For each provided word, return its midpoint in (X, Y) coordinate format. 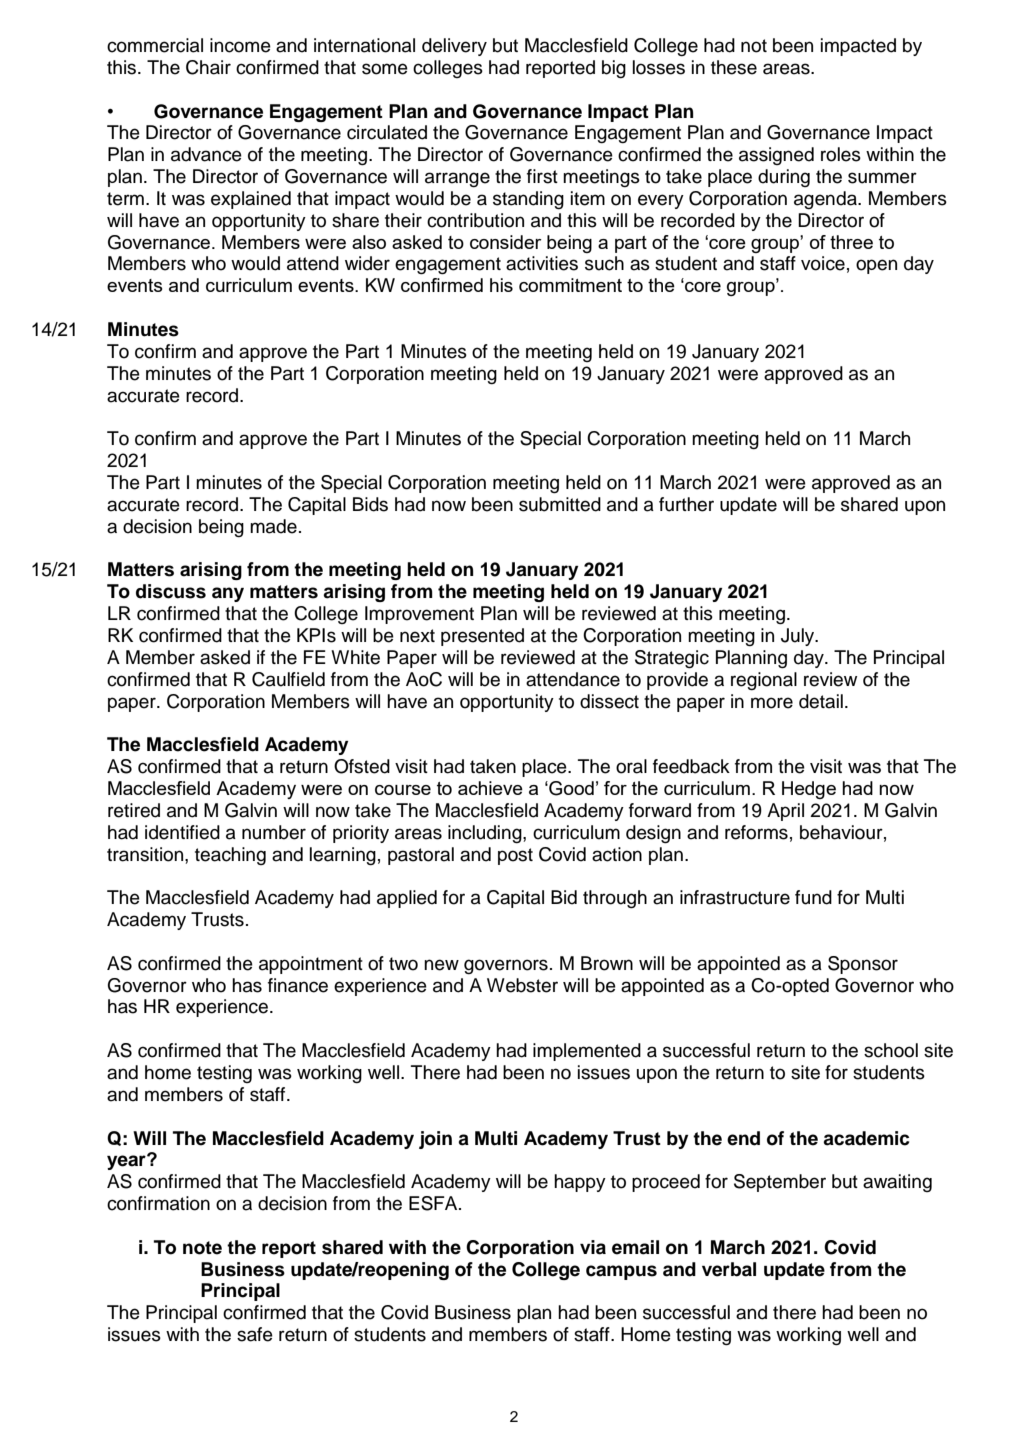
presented (482, 637)
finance (298, 985)
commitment (570, 285)
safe (255, 1334)
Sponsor (863, 965)
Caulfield (288, 679)
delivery (454, 47)
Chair (208, 67)
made (273, 526)
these (734, 67)
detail (821, 701)
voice (823, 263)
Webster (522, 985)
